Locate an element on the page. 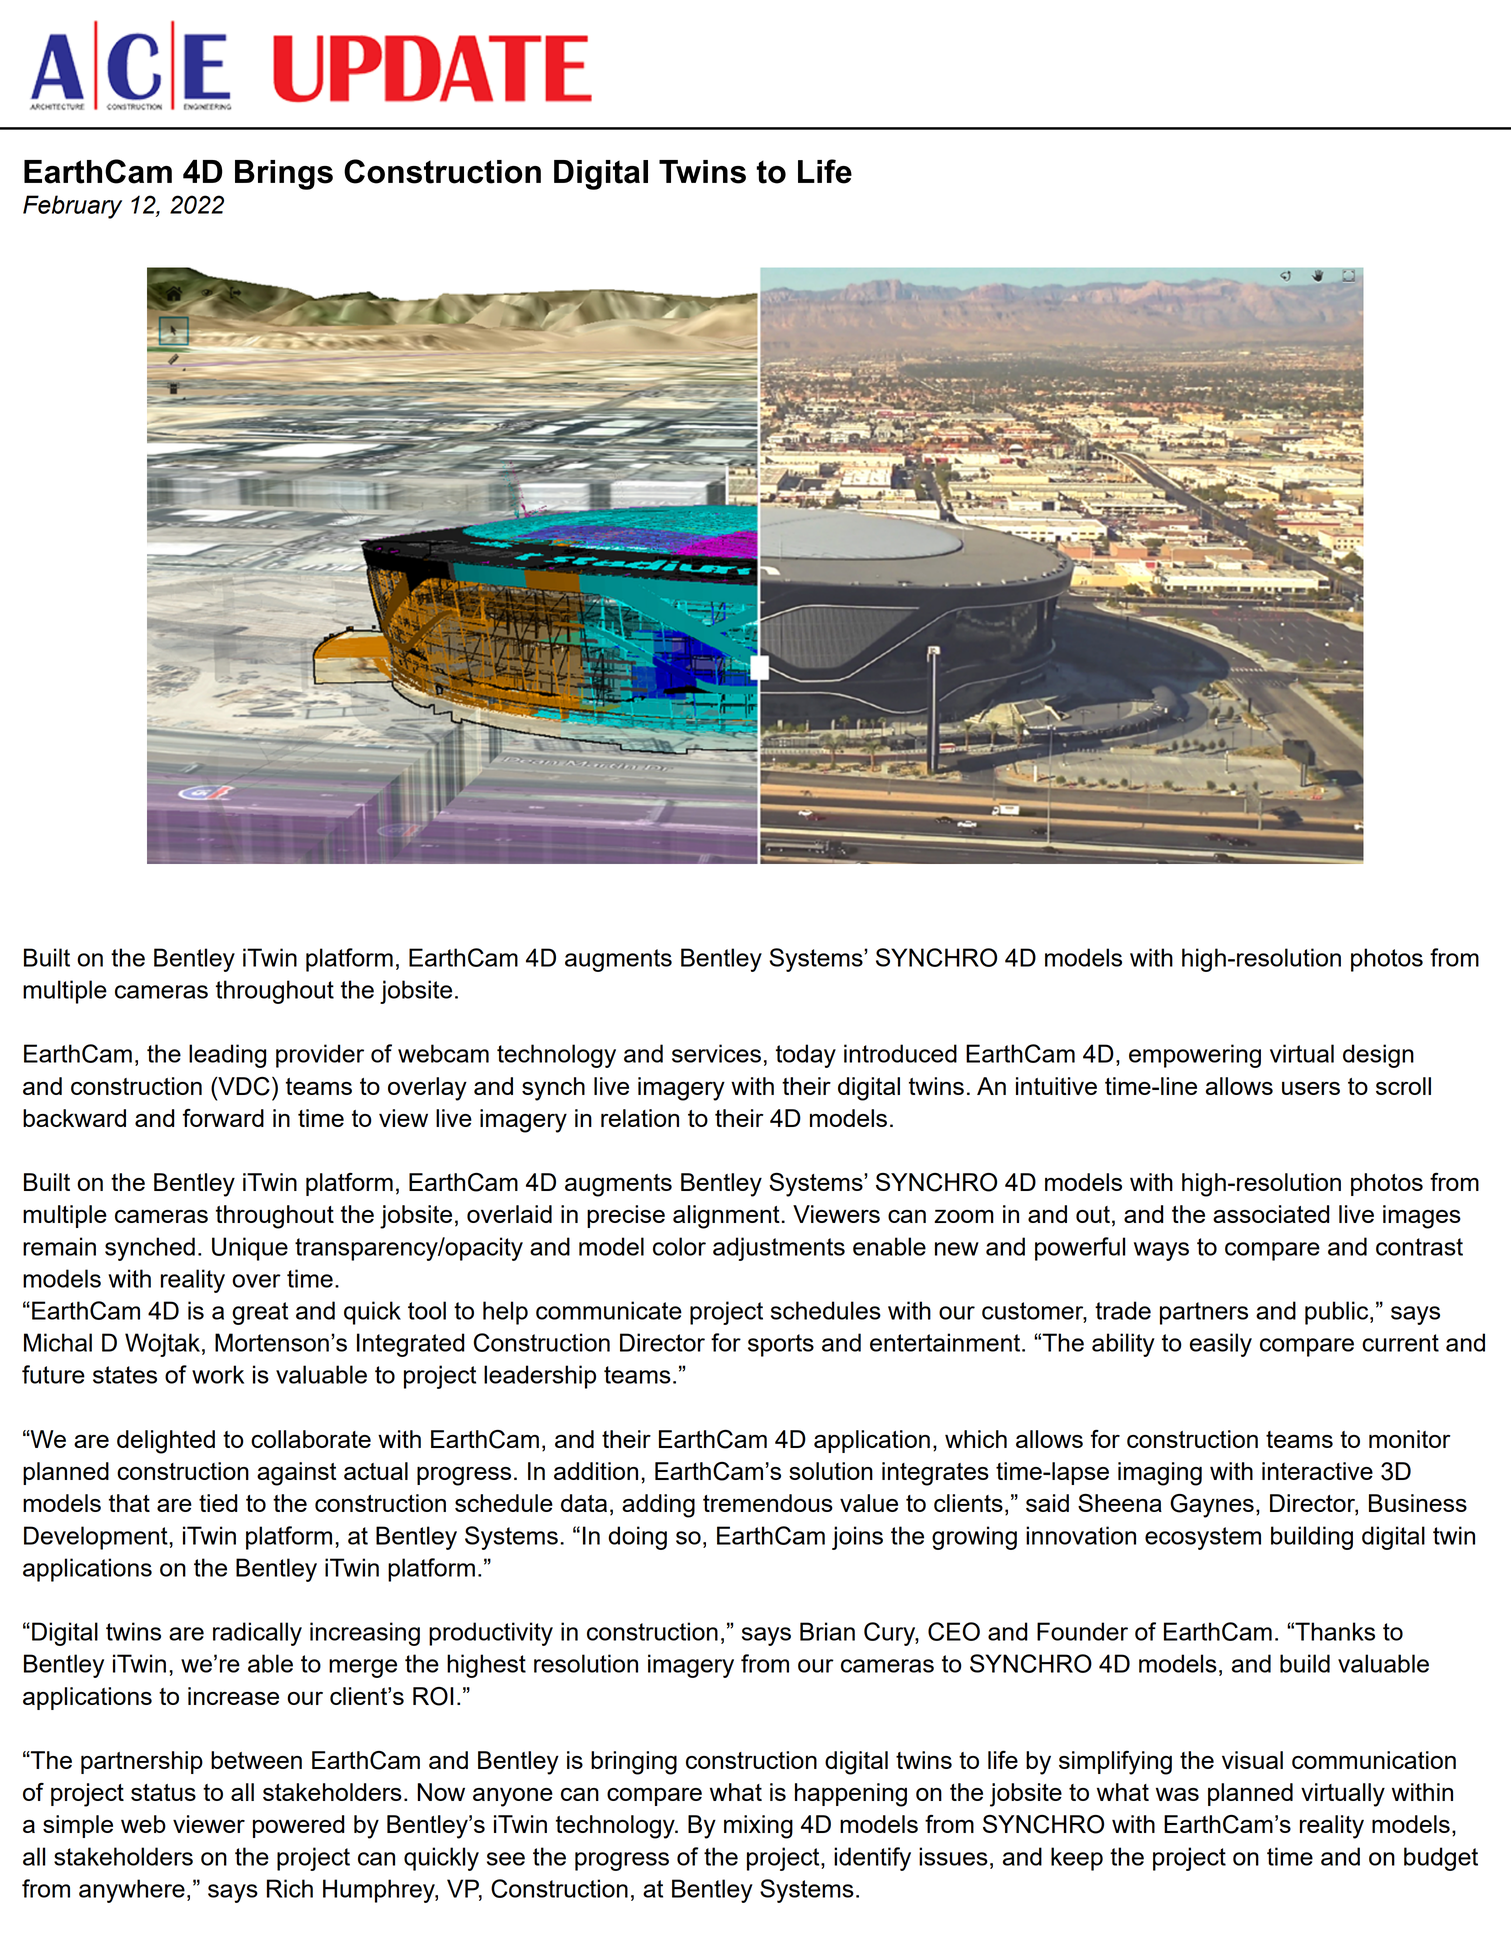 This image has width=1511, height=1956. mixing is located at coordinates (758, 1827).
